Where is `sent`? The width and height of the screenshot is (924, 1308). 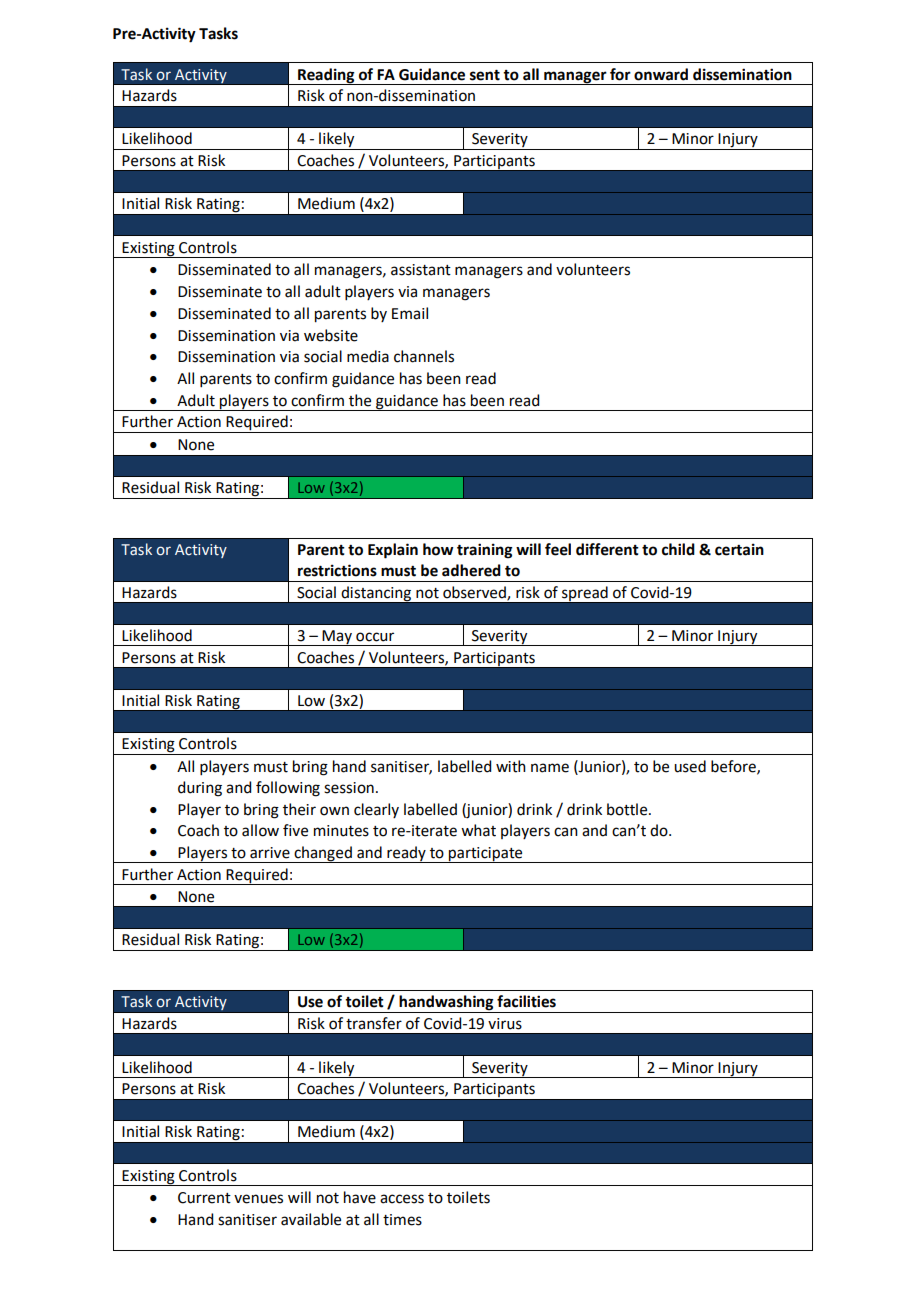 sent is located at coordinates (485, 75).
